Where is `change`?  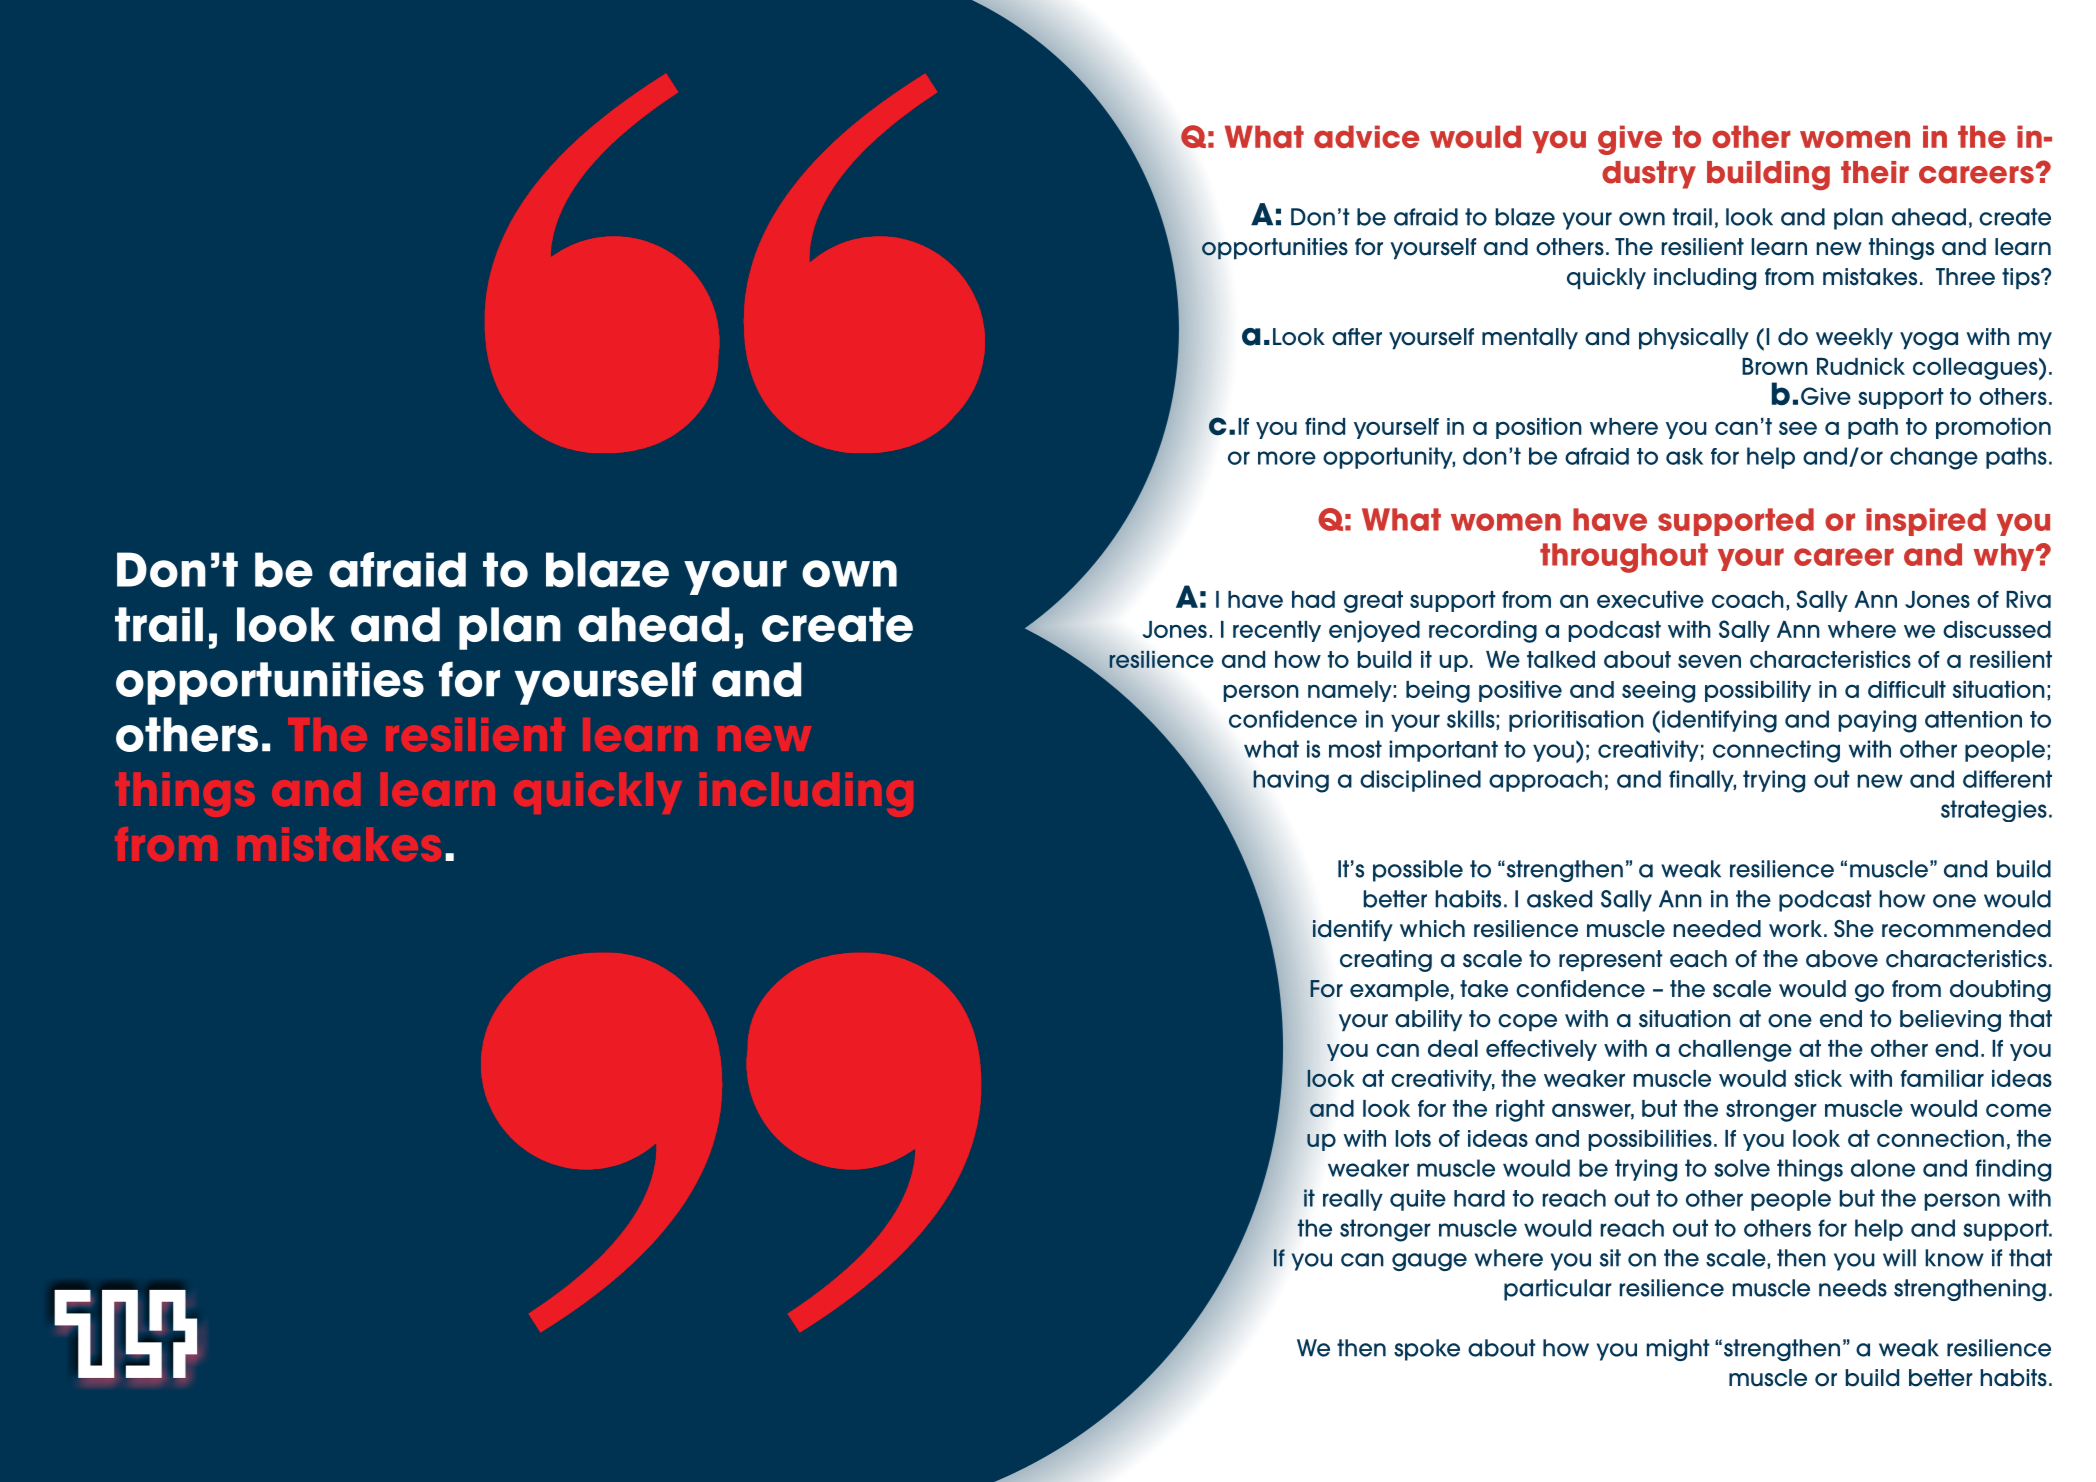 change is located at coordinates (1934, 458).
